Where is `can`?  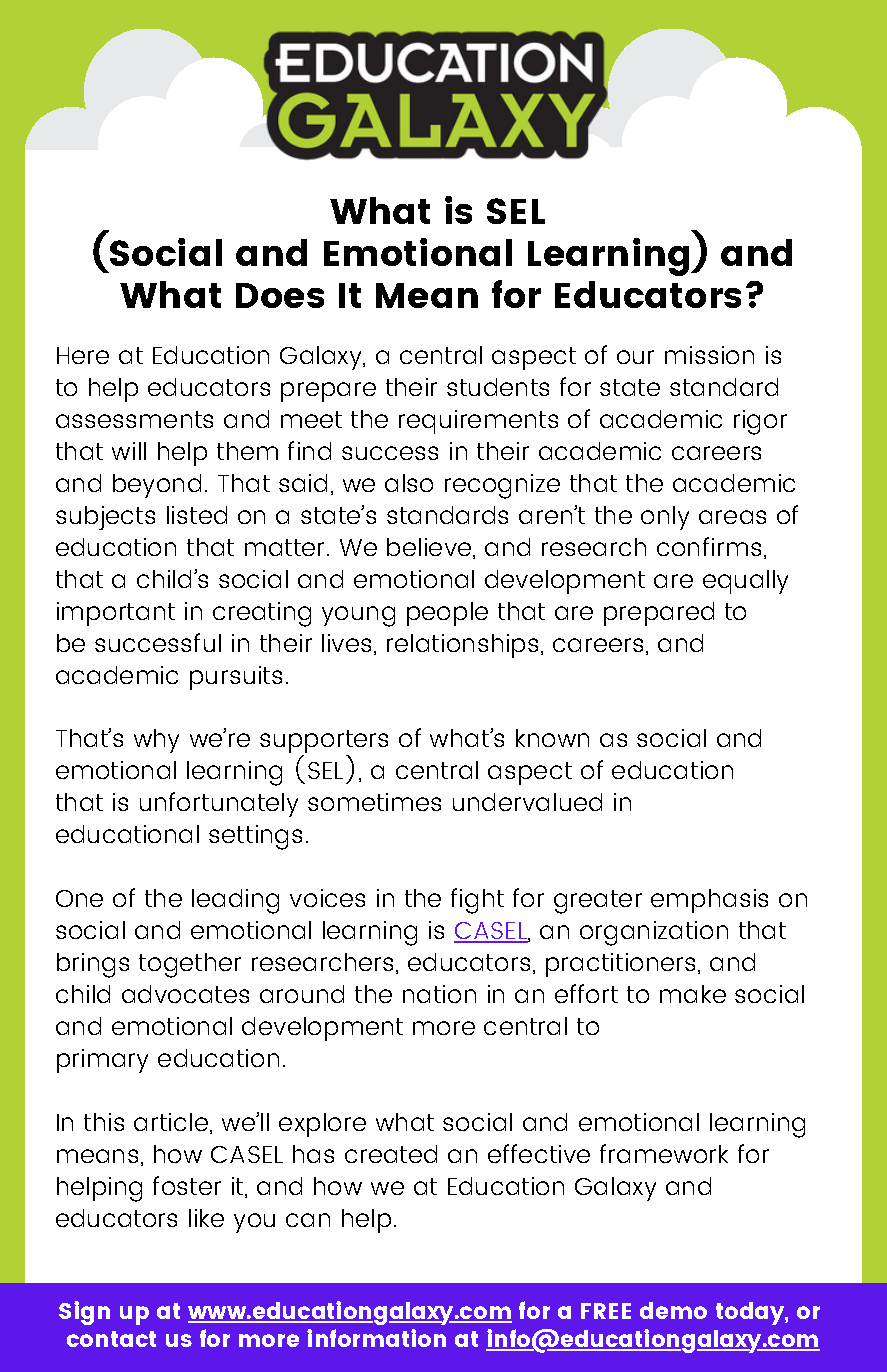 can is located at coordinates (308, 1220).
